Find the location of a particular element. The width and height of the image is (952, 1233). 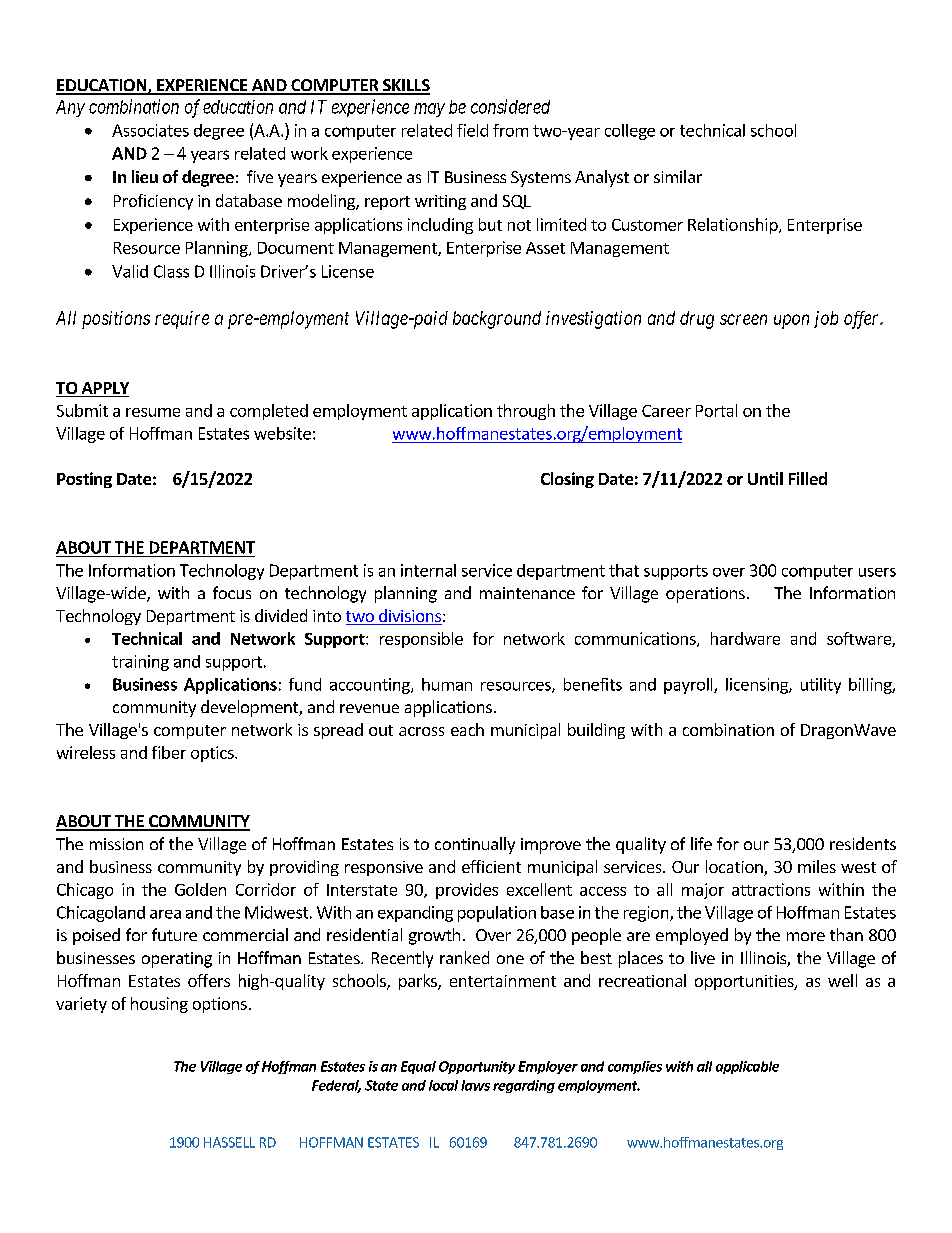

Associates is located at coordinates (150, 130).
